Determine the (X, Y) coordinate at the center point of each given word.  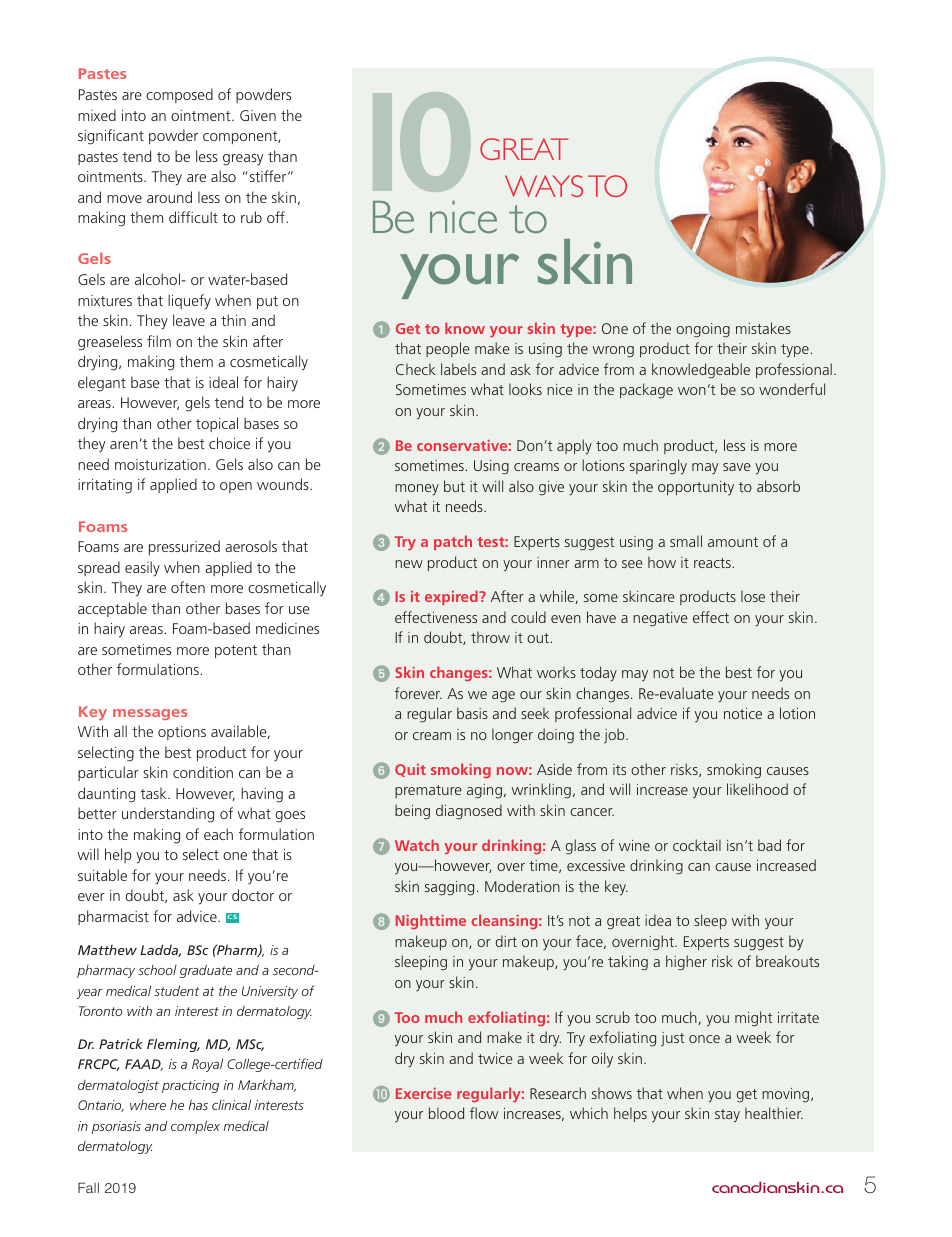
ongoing (703, 330)
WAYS (544, 186)
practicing (190, 1086)
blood (446, 1113)
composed (179, 95)
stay (727, 1116)
